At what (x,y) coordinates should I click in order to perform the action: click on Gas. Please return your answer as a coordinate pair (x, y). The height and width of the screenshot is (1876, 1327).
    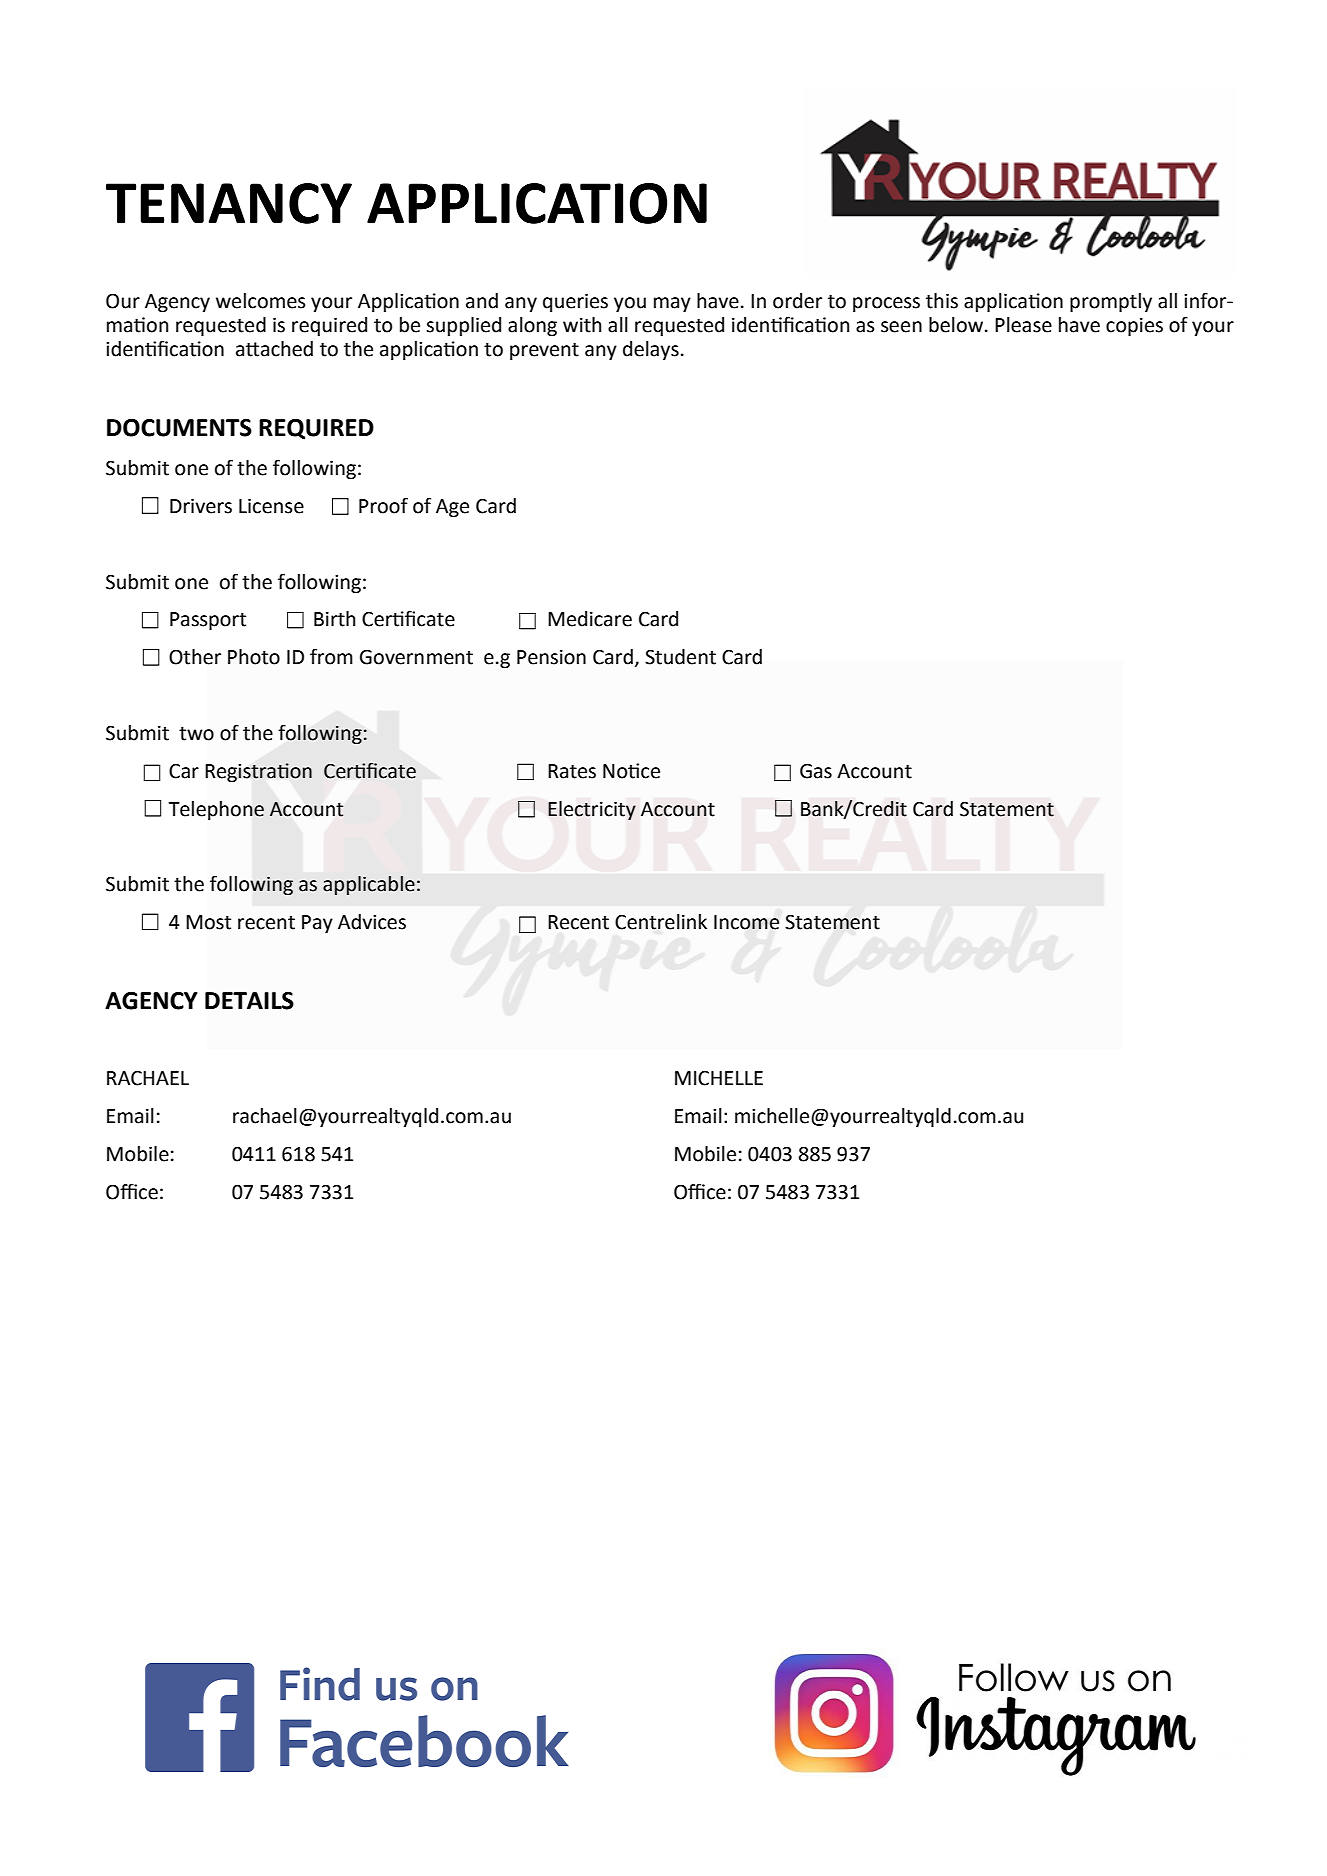
    Looking at the image, I should click on (816, 771).
